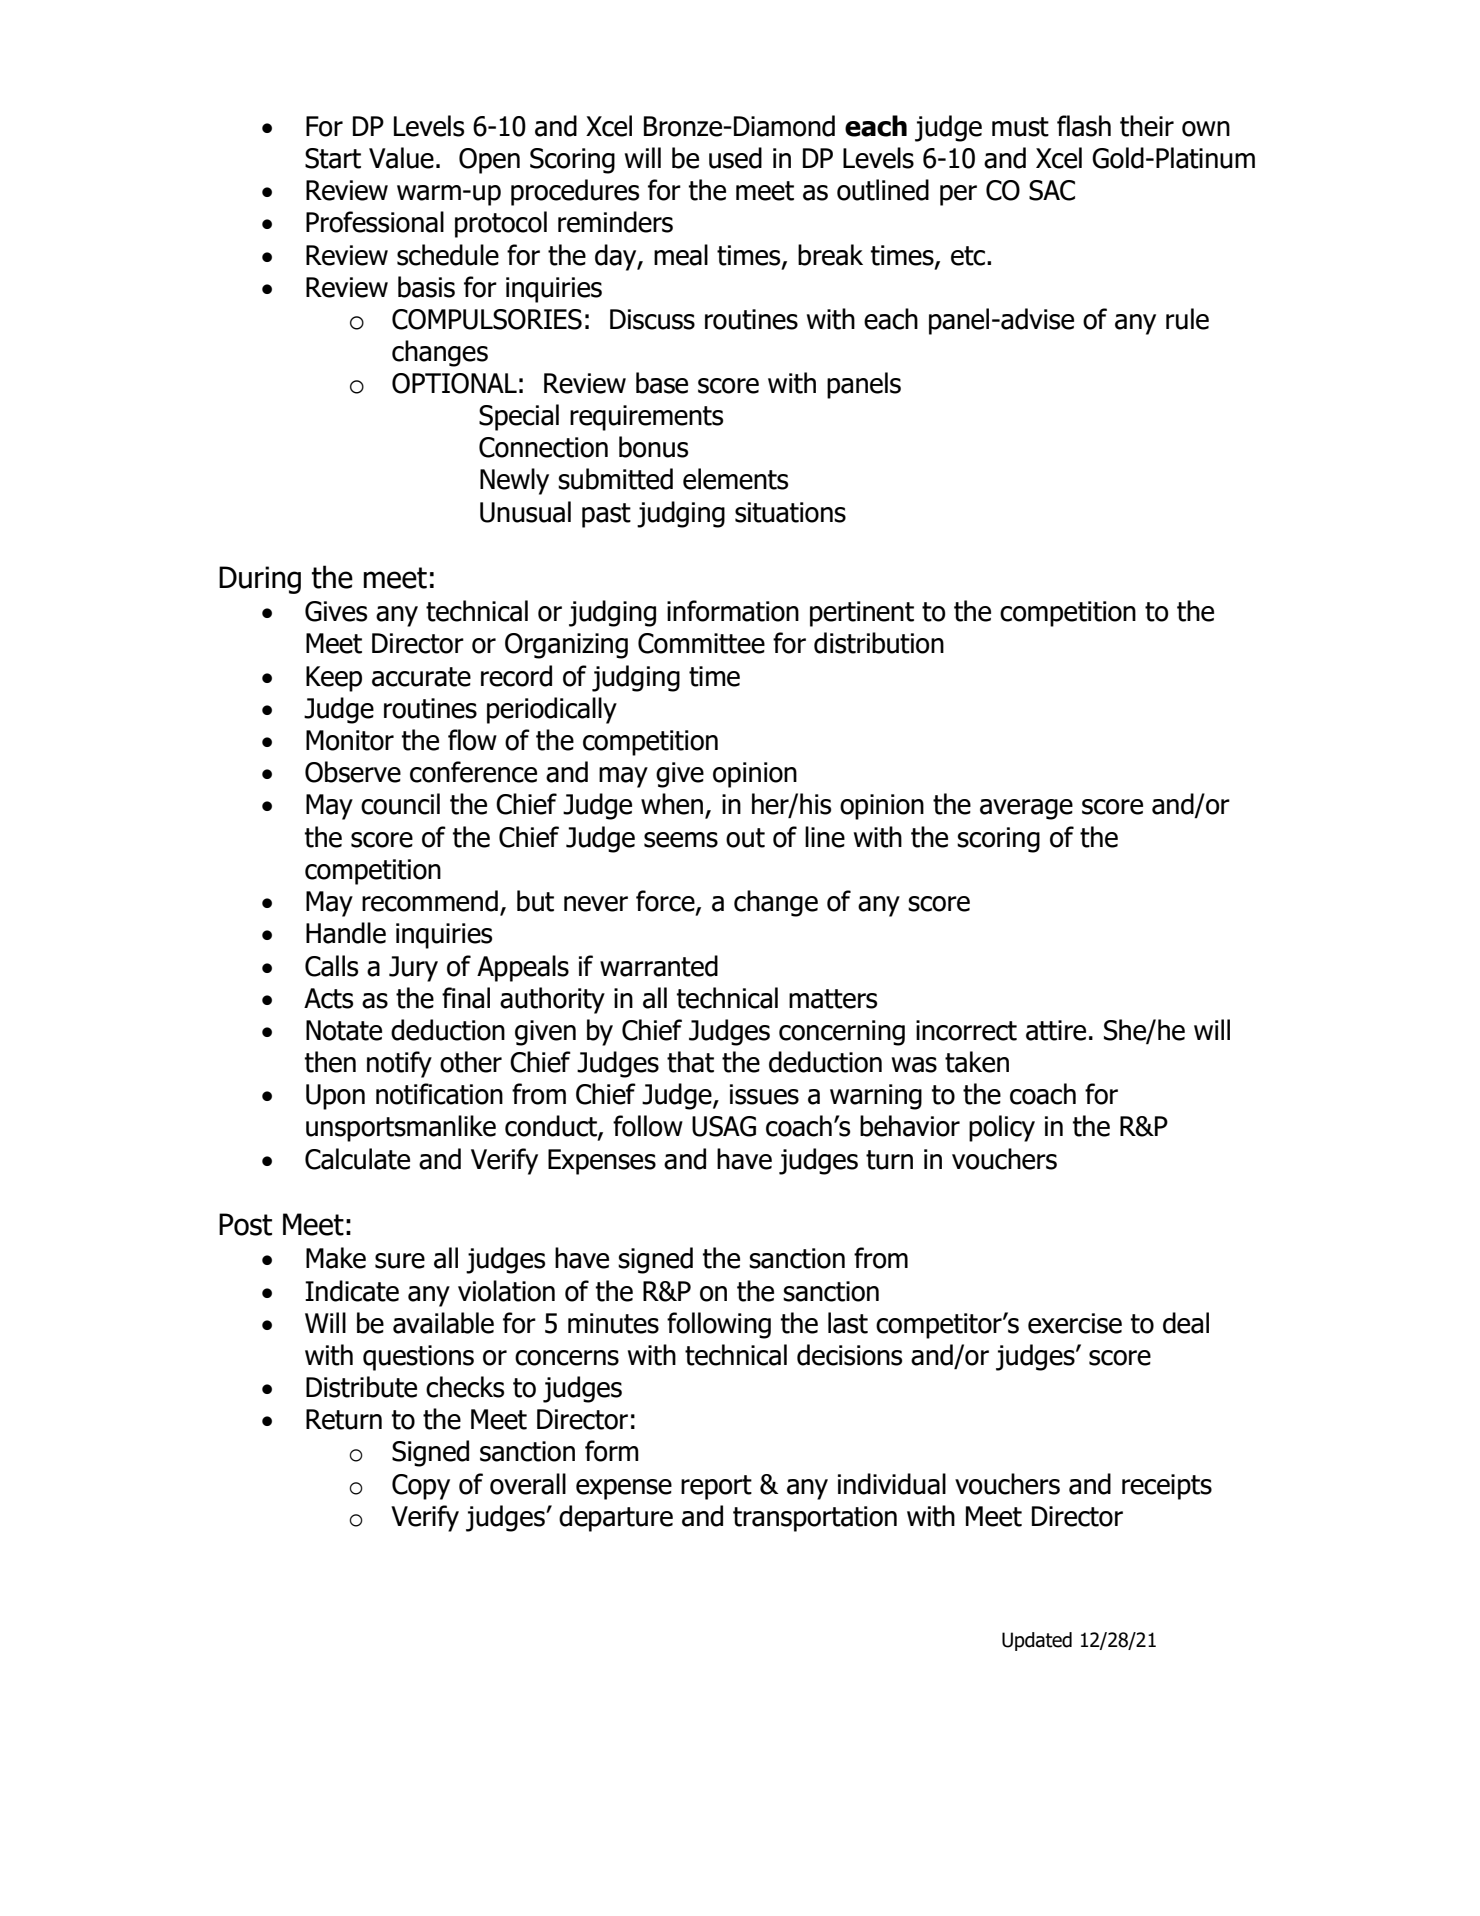 This page has width=1480, height=1916. What do you see at coordinates (690, 1062) in the page?
I see `that` at bounding box center [690, 1062].
